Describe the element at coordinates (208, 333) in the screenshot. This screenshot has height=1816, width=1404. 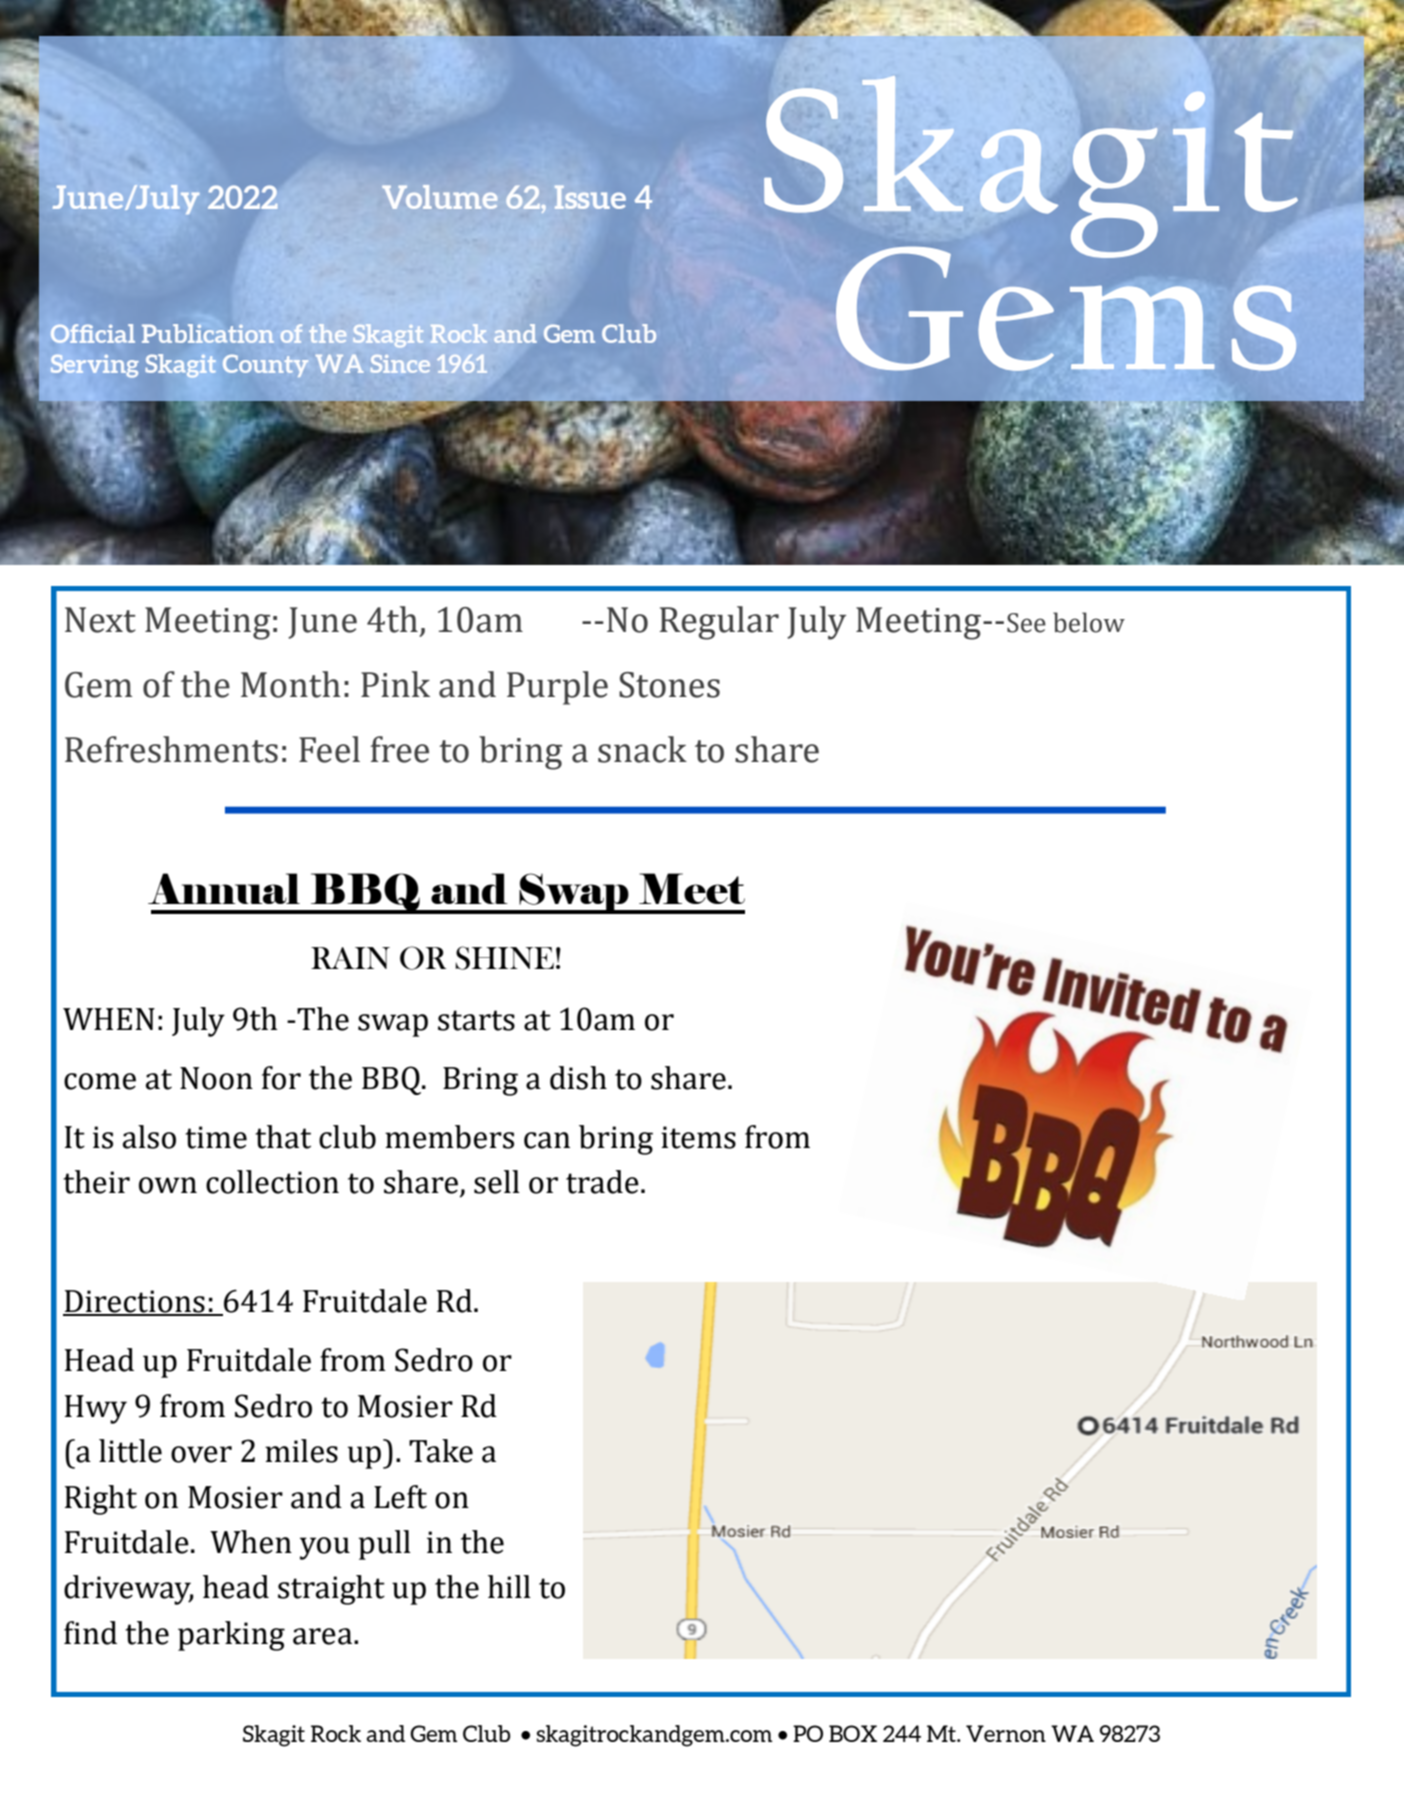
I see `Publication` at that location.
